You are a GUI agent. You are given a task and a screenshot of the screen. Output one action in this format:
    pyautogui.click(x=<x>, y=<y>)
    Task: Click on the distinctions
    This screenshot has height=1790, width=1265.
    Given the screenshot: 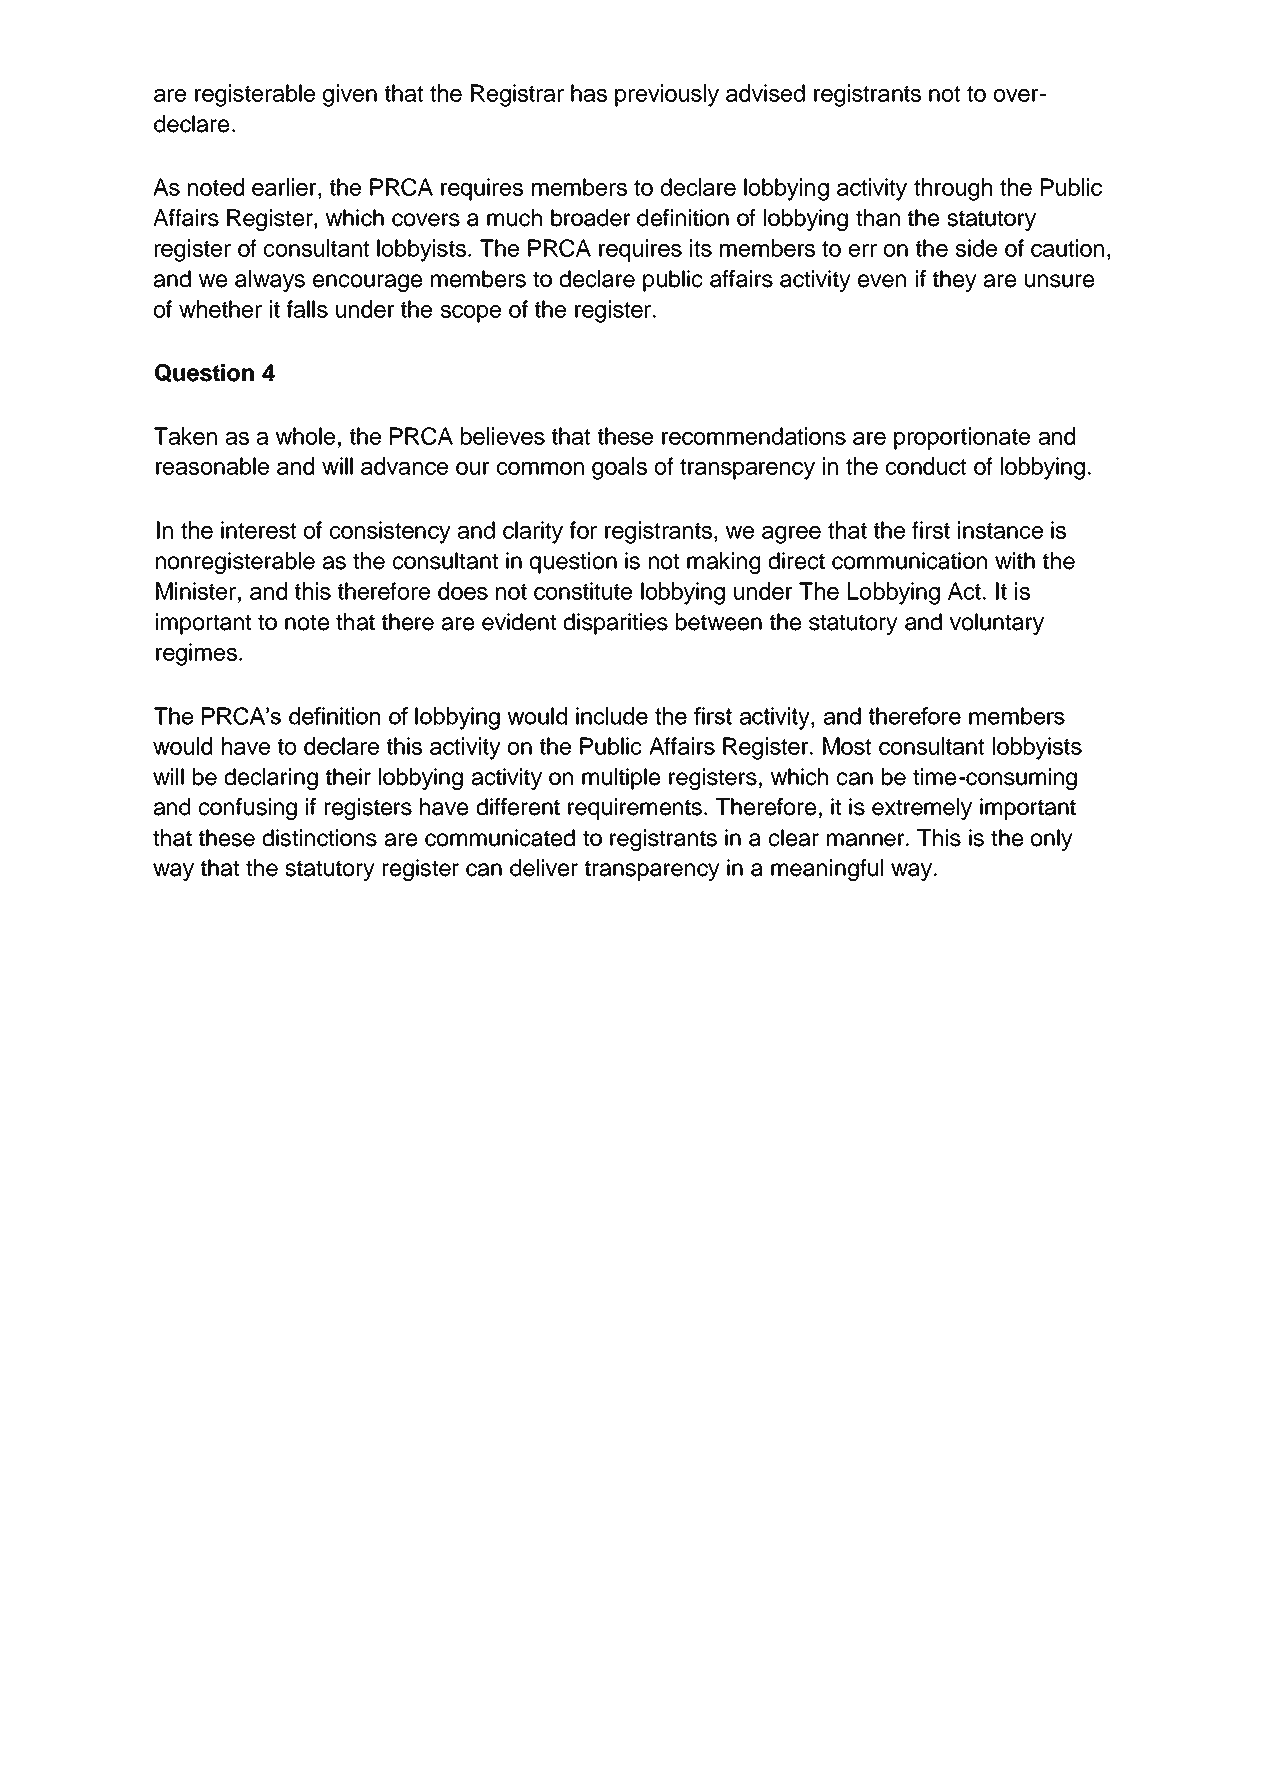 What is the action you would take?
    pyautogui.click(x=320, y=838)
